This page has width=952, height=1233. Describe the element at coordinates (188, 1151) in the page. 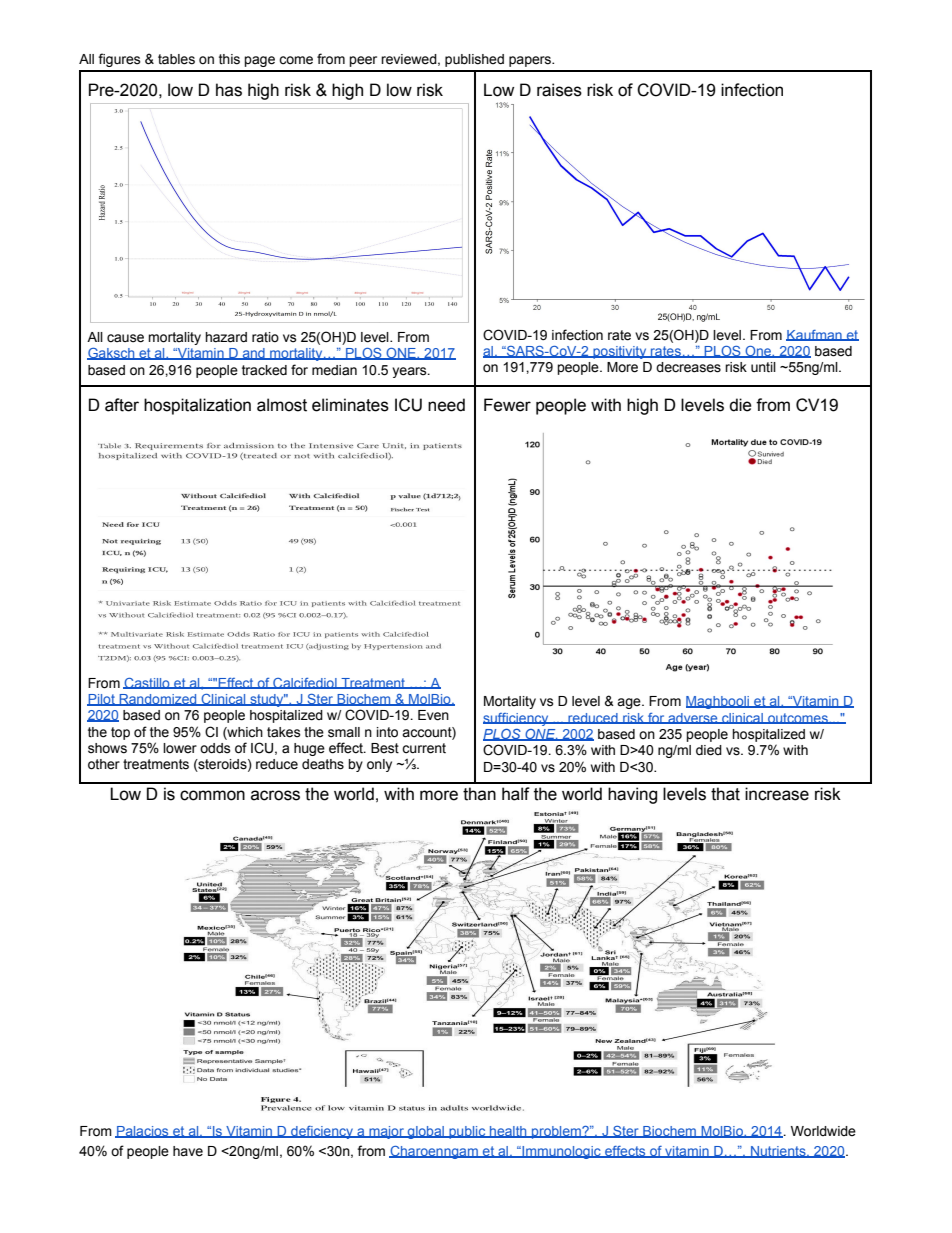

I see `have` at that location.
